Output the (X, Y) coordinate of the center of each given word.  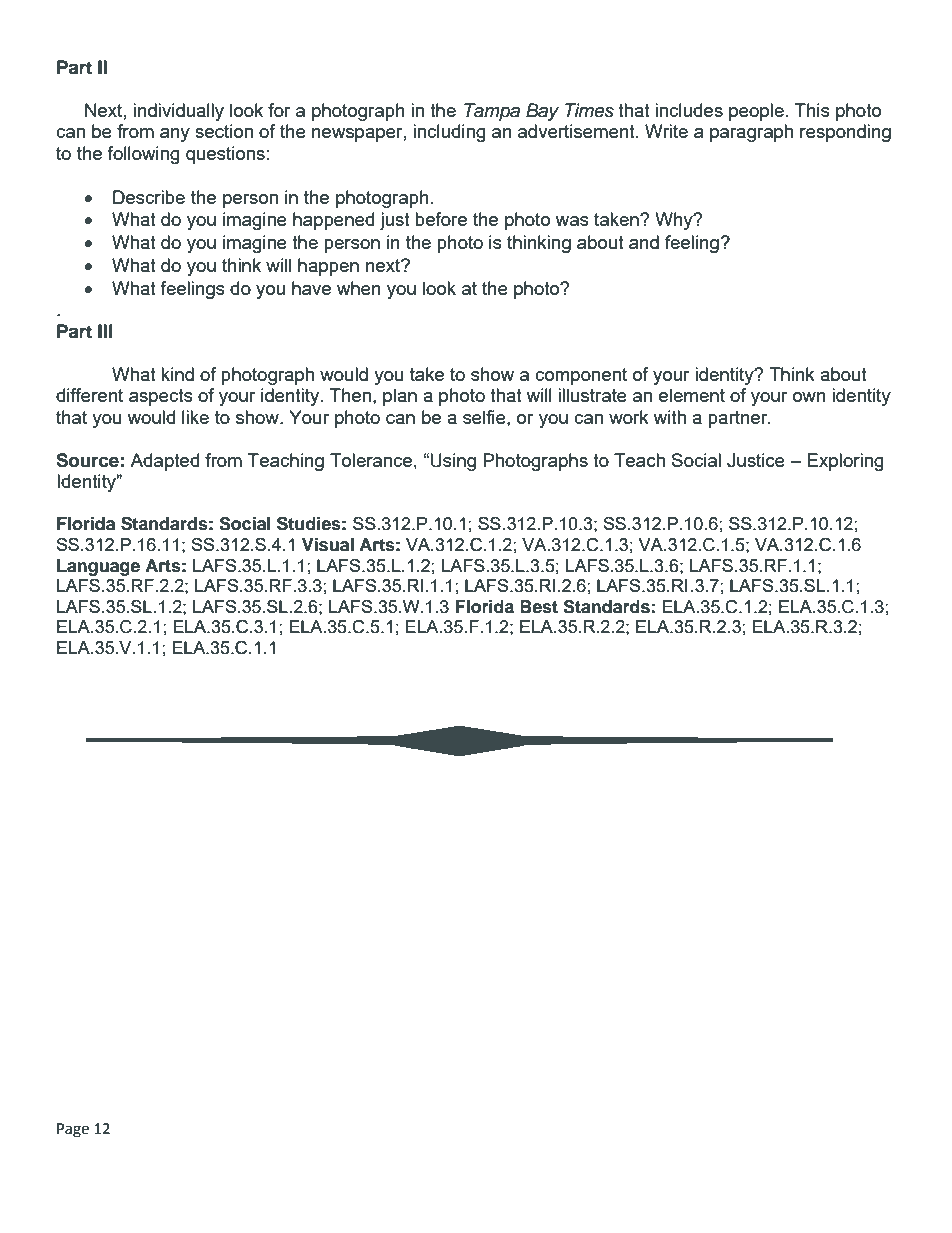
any (175, 135)
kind (177, 374)
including (449, 133)
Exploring (846, 462)
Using (453, 462)
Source (87, 460)
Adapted (164, 462)
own (809, 397)
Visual (328, 545)
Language (98, 567)
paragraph (751, 133)
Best (539, 607)
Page (73, 1130)
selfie (485, 417)
